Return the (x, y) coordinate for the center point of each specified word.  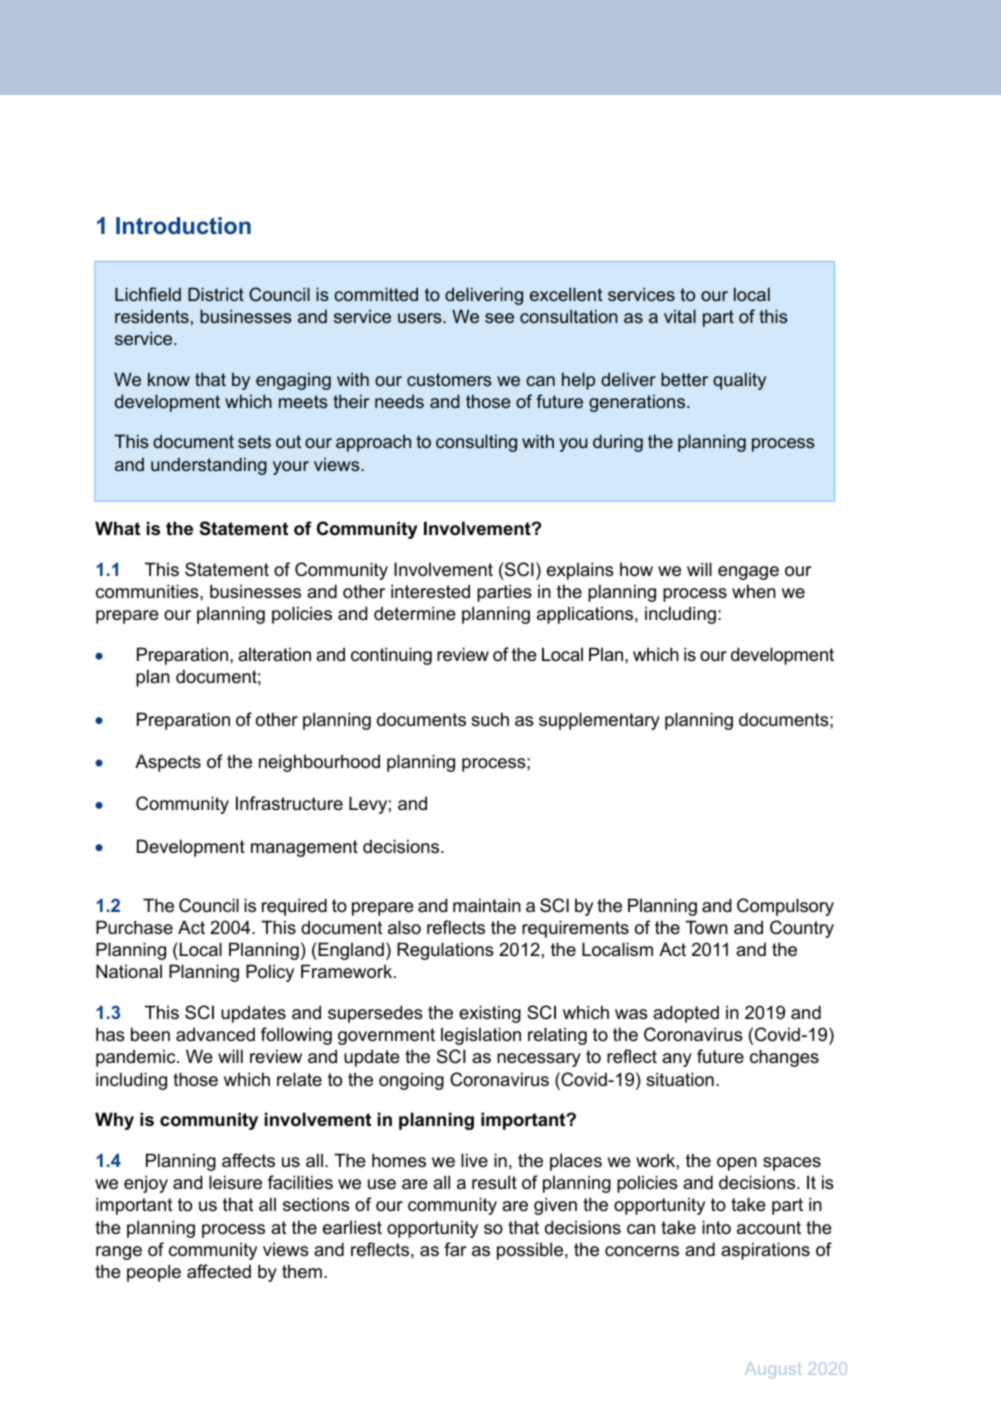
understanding (209, 466)
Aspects (168, 763)
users (421, 318)
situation (680, 1079)
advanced (215, 1034)
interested (430, 591)
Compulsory (785, 907)
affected (219, 1271)
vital (680, 316)
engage (748, 573)
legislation (481, 1036)
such (490, 719)
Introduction (183, 225)
